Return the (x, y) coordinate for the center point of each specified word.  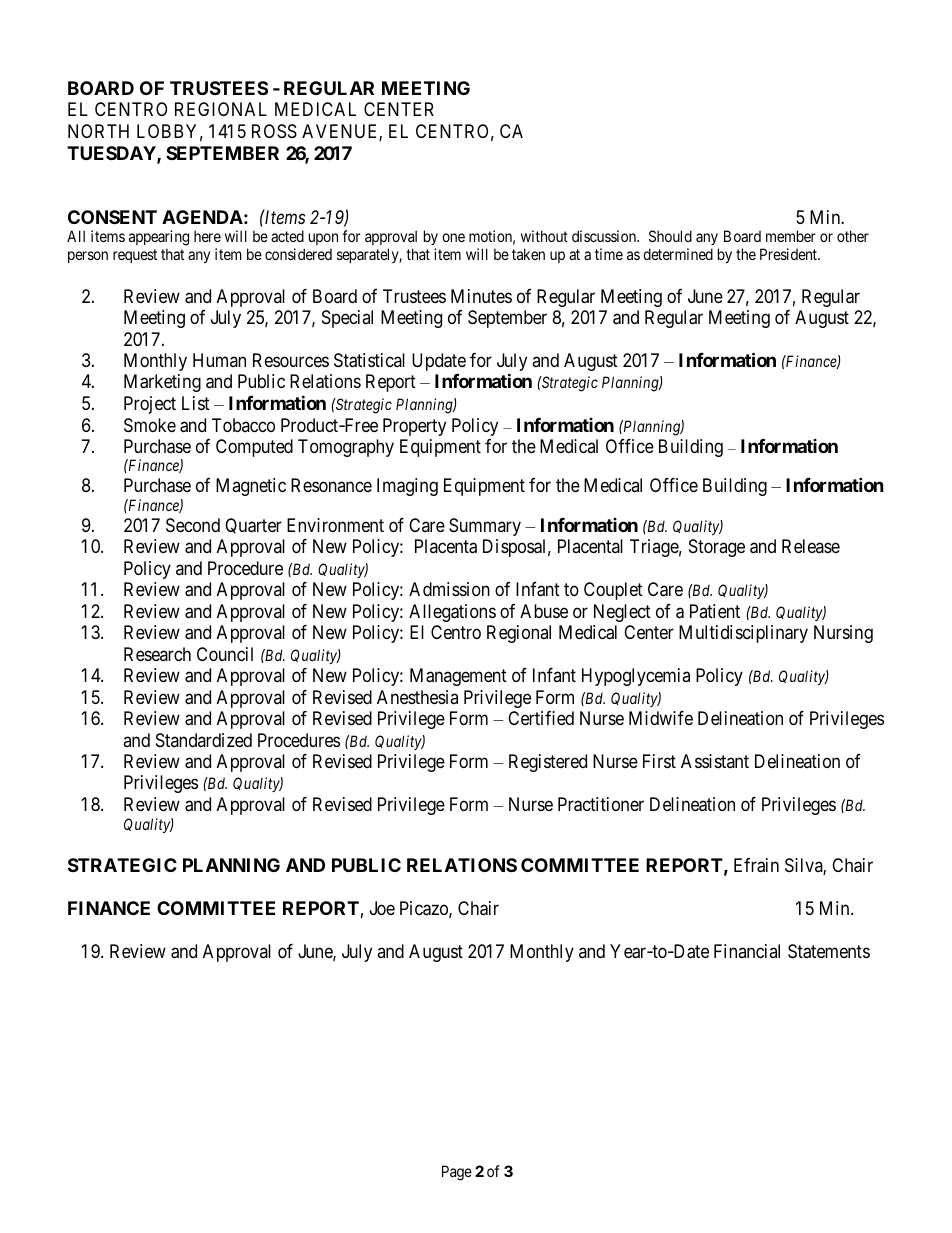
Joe (382, 908)
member (791, 236)
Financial (747, 951)
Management (458, 677)
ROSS (274, 131)
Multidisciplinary (743, 634)
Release (811, 546)
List (196, 403)
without (544, 236)
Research (157, 654)
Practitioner (601, 804)
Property (414, 427)
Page (457, 1173)
